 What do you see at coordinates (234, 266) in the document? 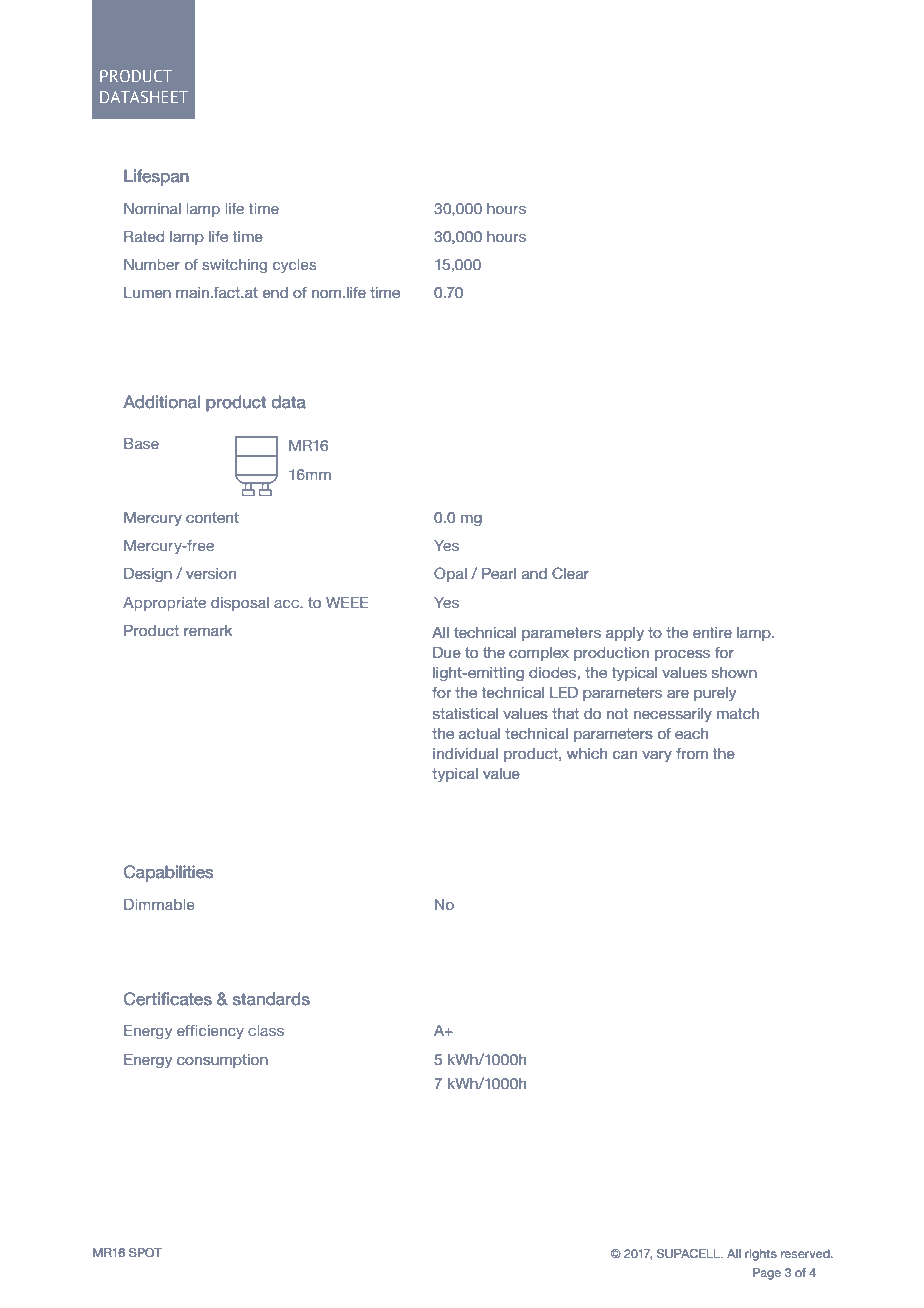
I see `switching` at bounding box center [234, 266].
